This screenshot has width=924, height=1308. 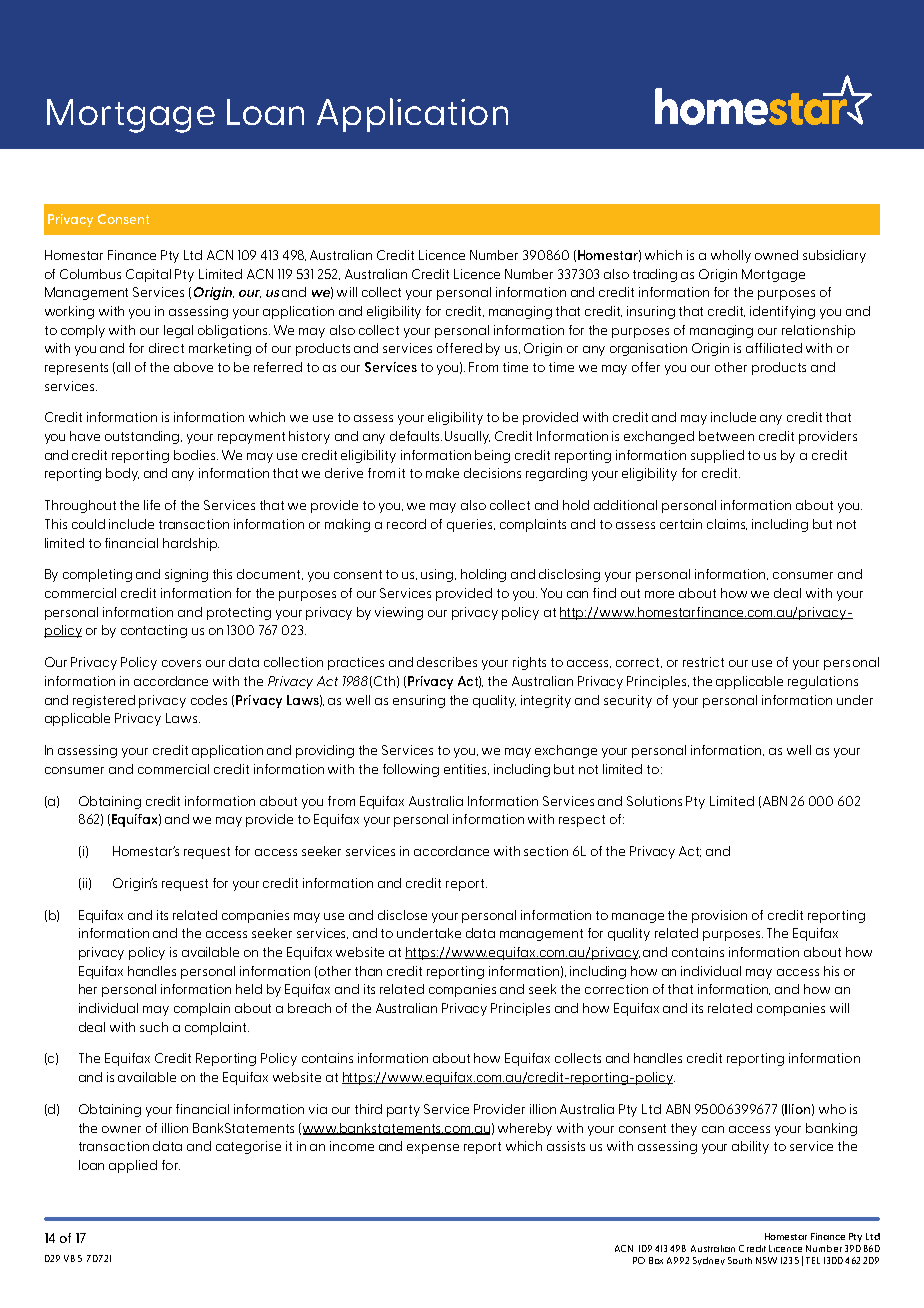 What do you see at coordinates (209, 700) in the screenshot?
I see `codes` at bounding box center [209, 700].
